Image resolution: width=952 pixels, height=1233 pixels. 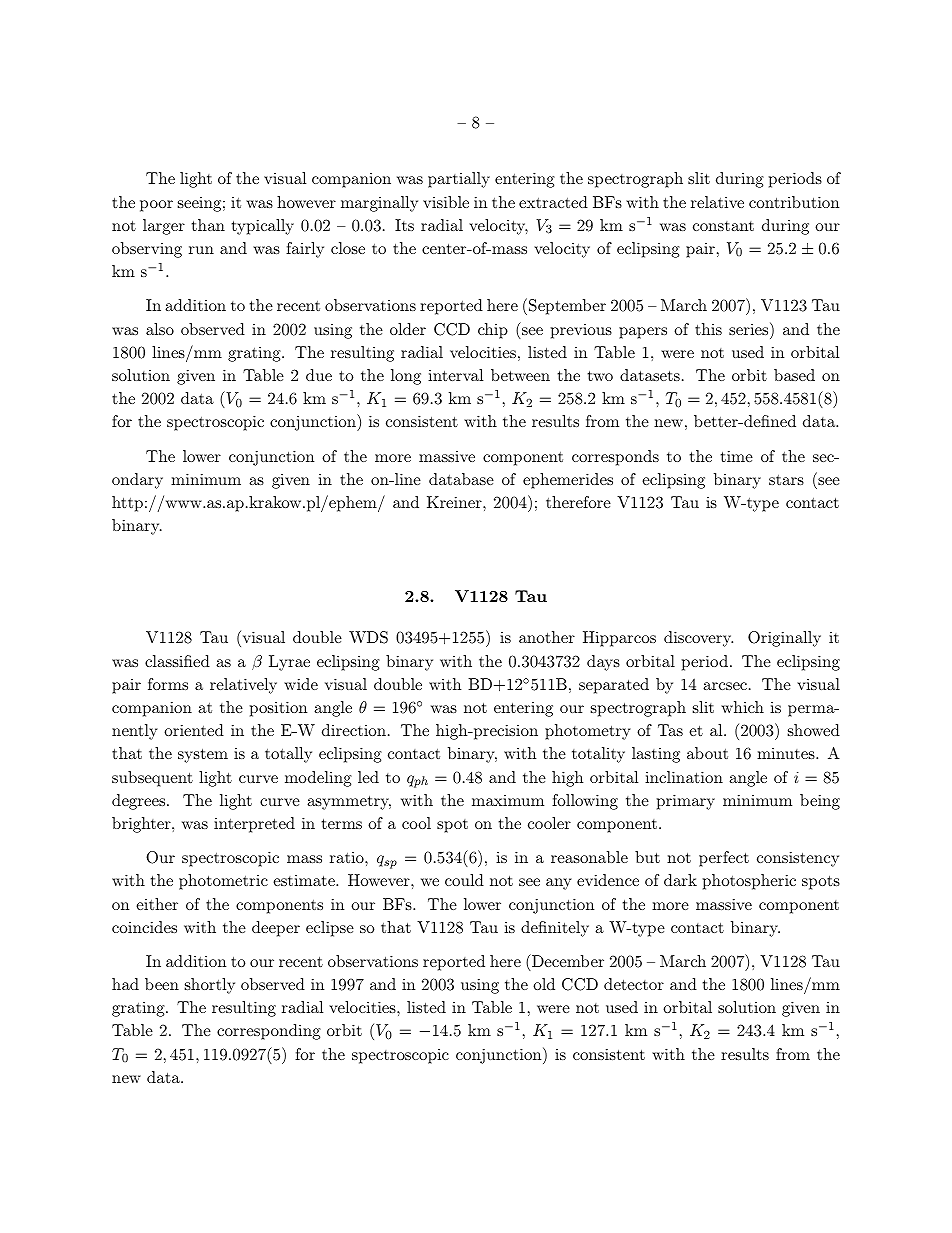 What do you see at coordinates (547, 637) in the page?
I see `another` at bounding box center [547, 637].
